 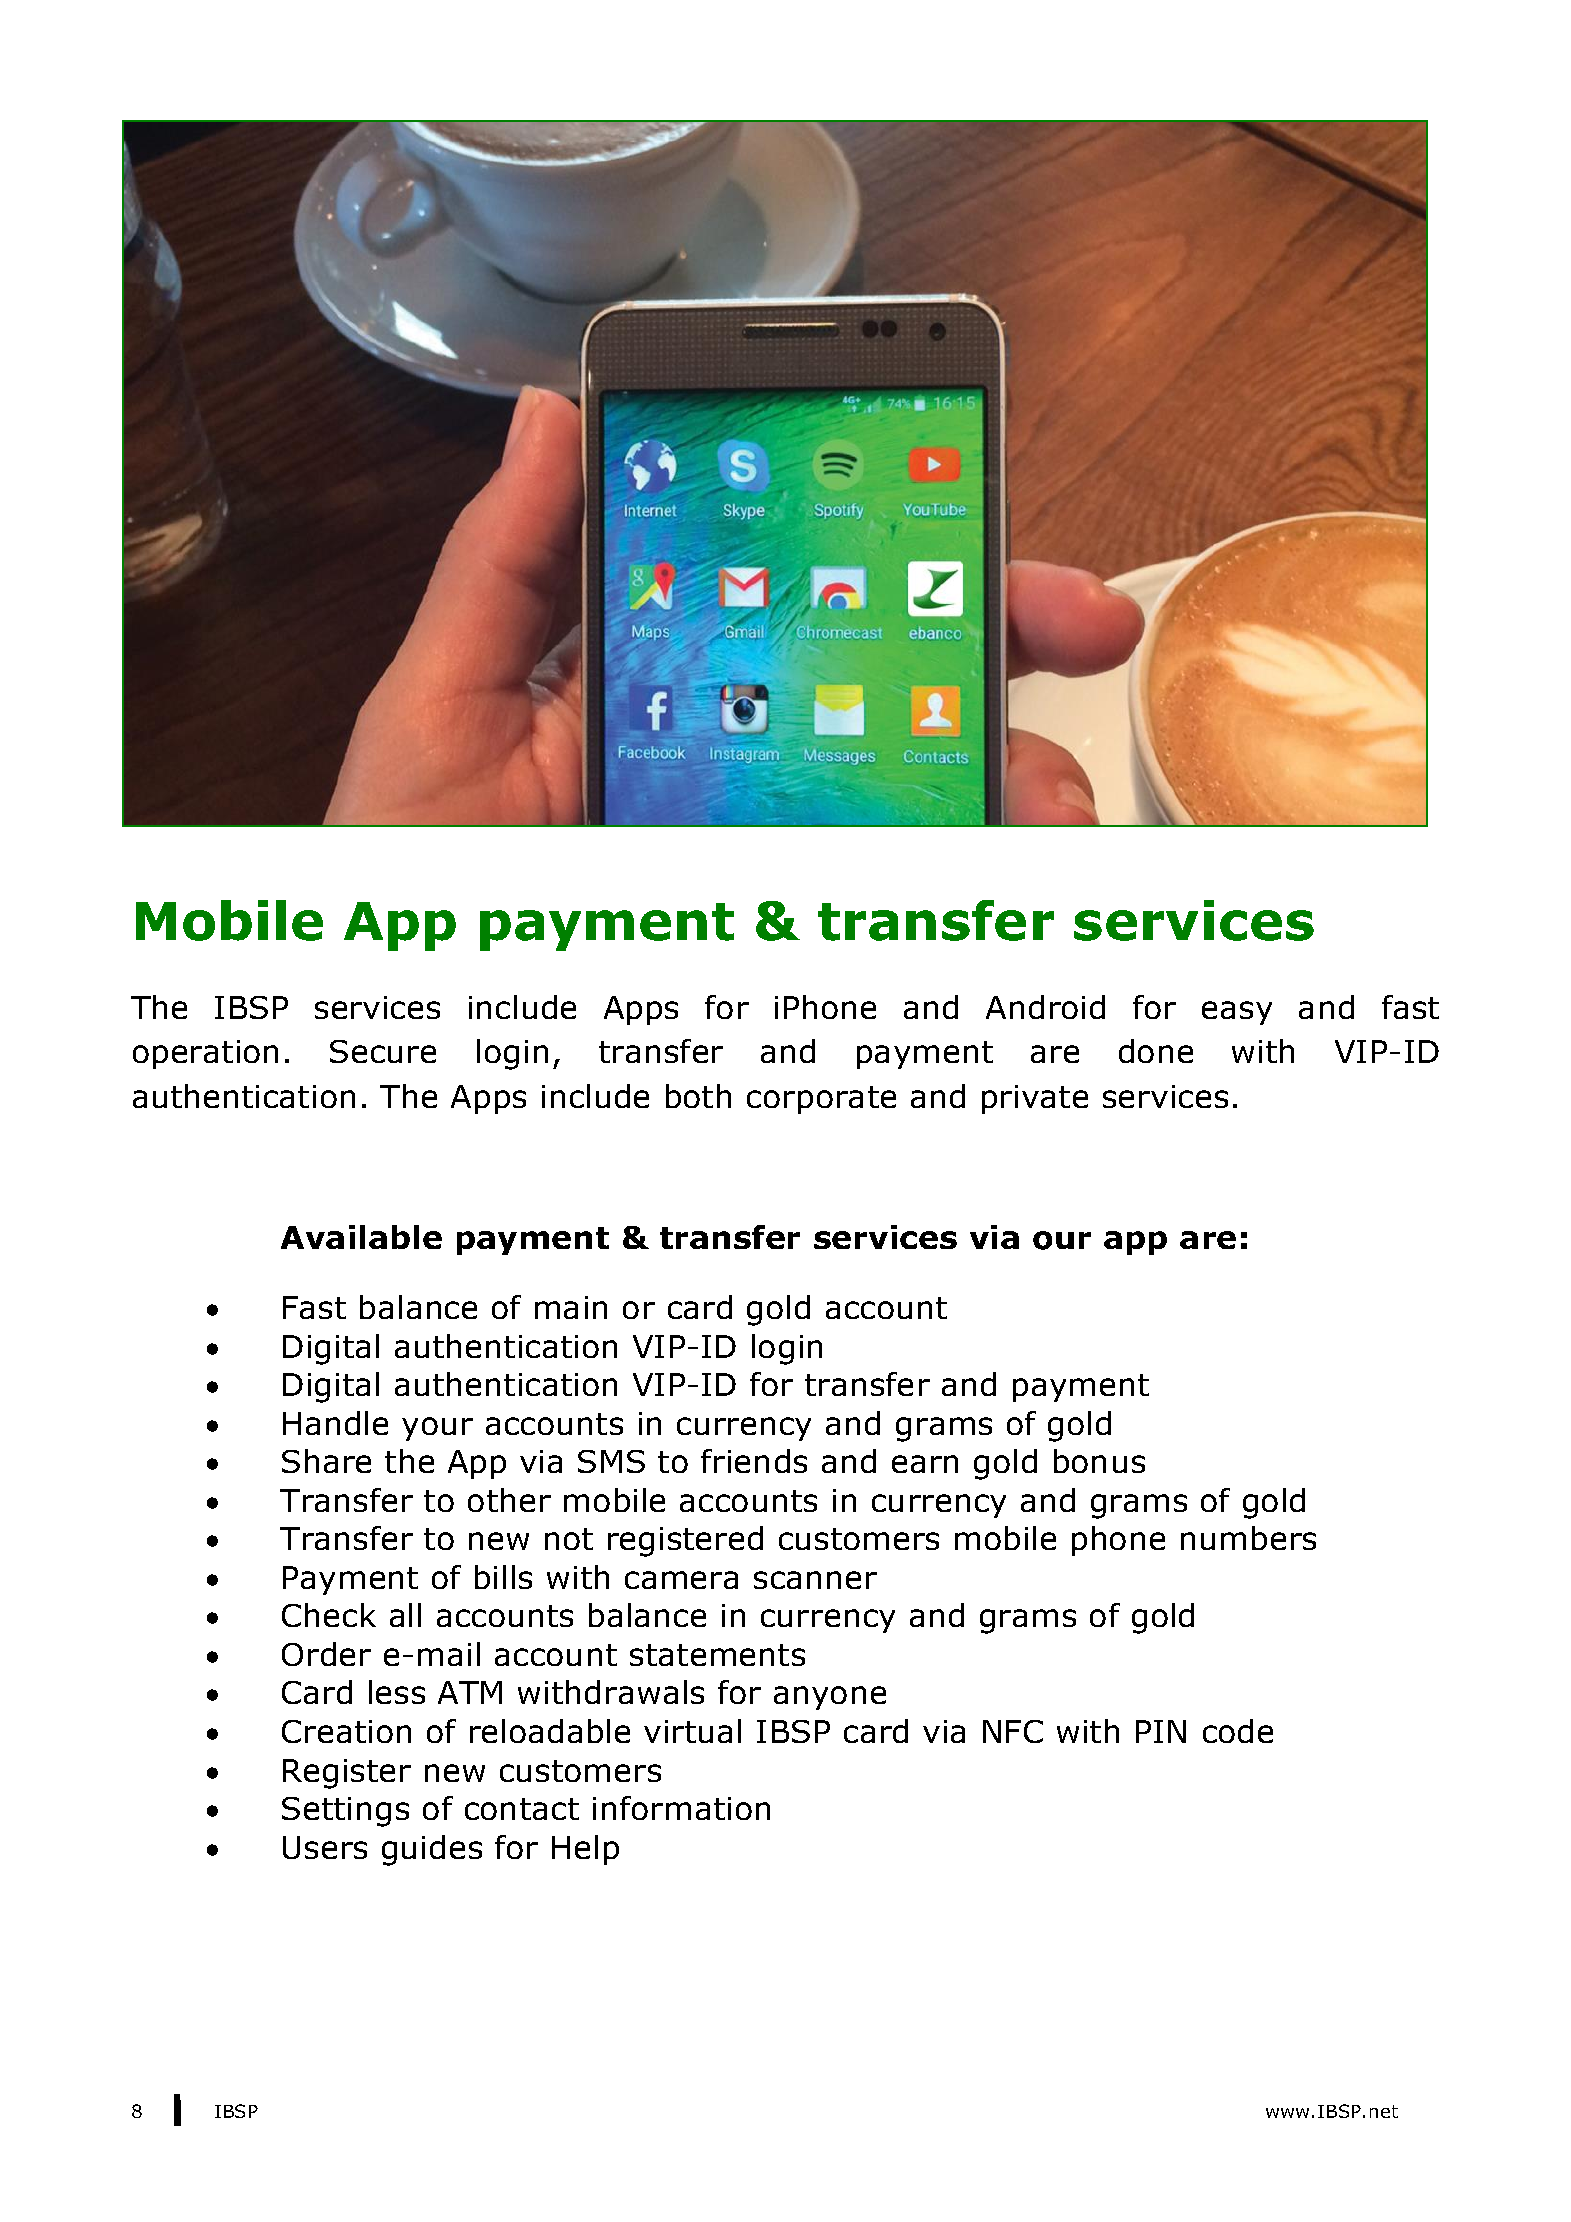 What do you see at coordinates (335, 1423) in the screenshot?
I see `Handle` at bounding box center [335, 1423].
